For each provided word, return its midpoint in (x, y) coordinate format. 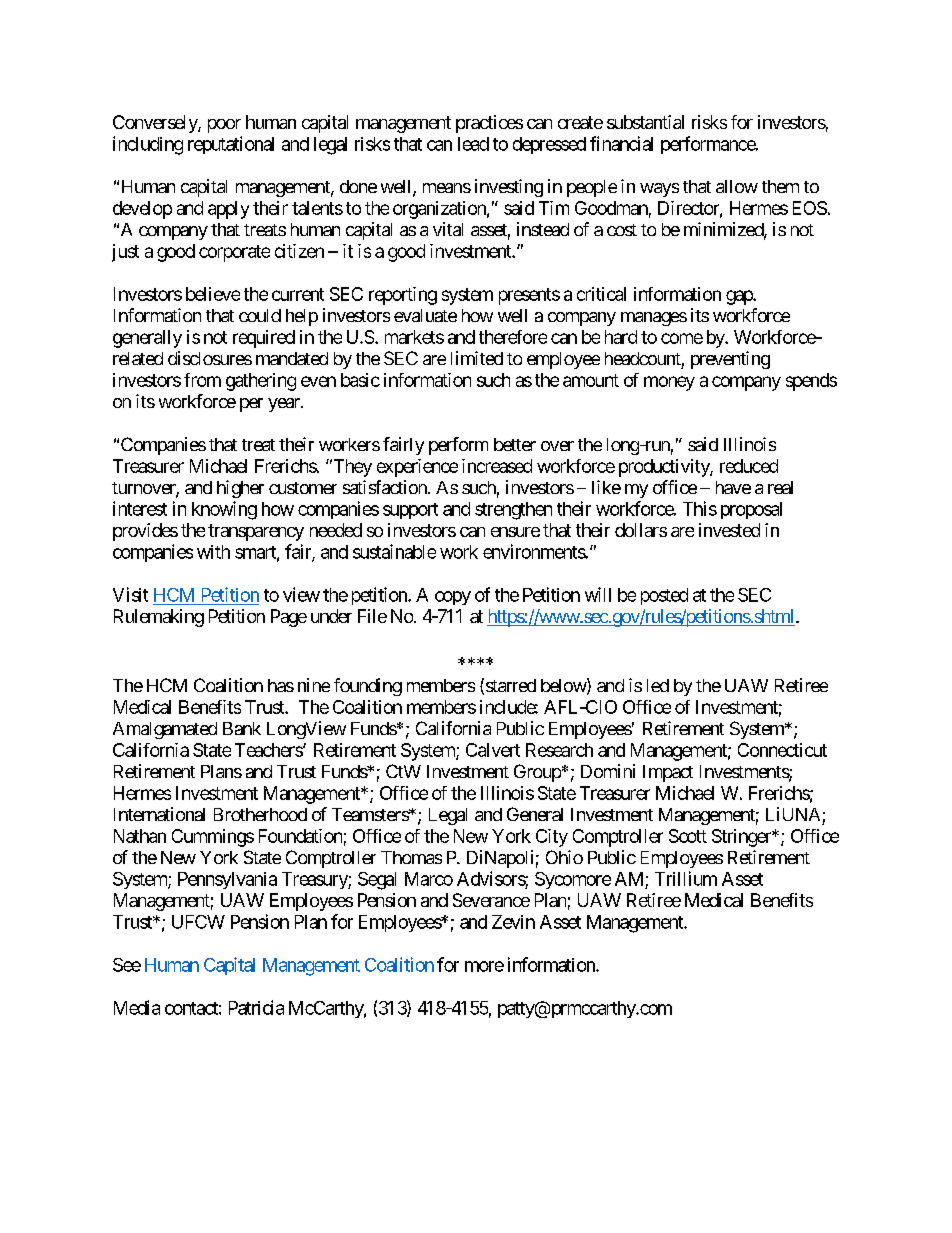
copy (453, 598)
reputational (231, 145)
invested (729, 530)
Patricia (256, 1007)
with (213, 552)
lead (473, 144)
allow (737, 186)
